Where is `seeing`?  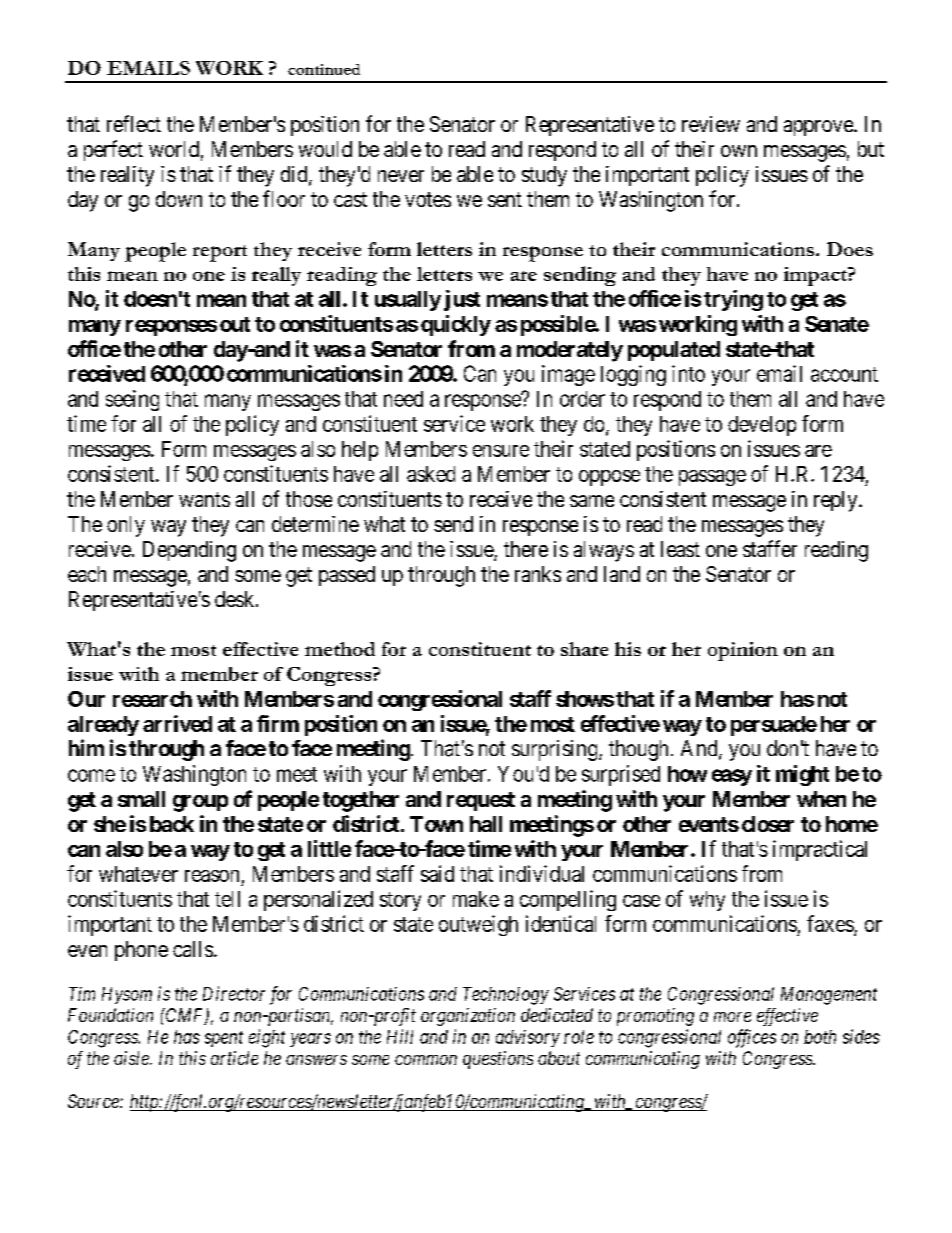 seeing is located at coordinates (132, 400).
